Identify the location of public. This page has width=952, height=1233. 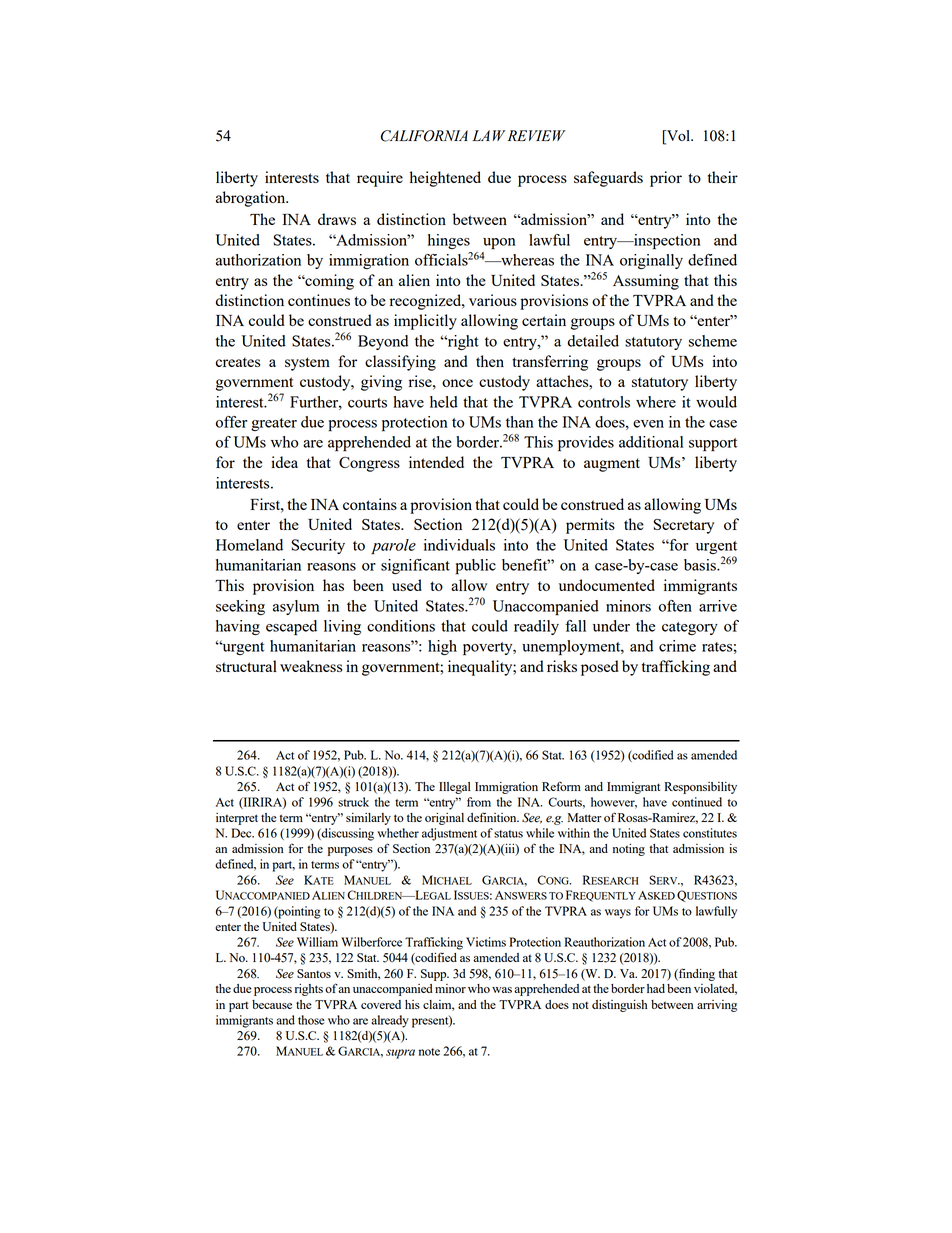
(475, 566).
